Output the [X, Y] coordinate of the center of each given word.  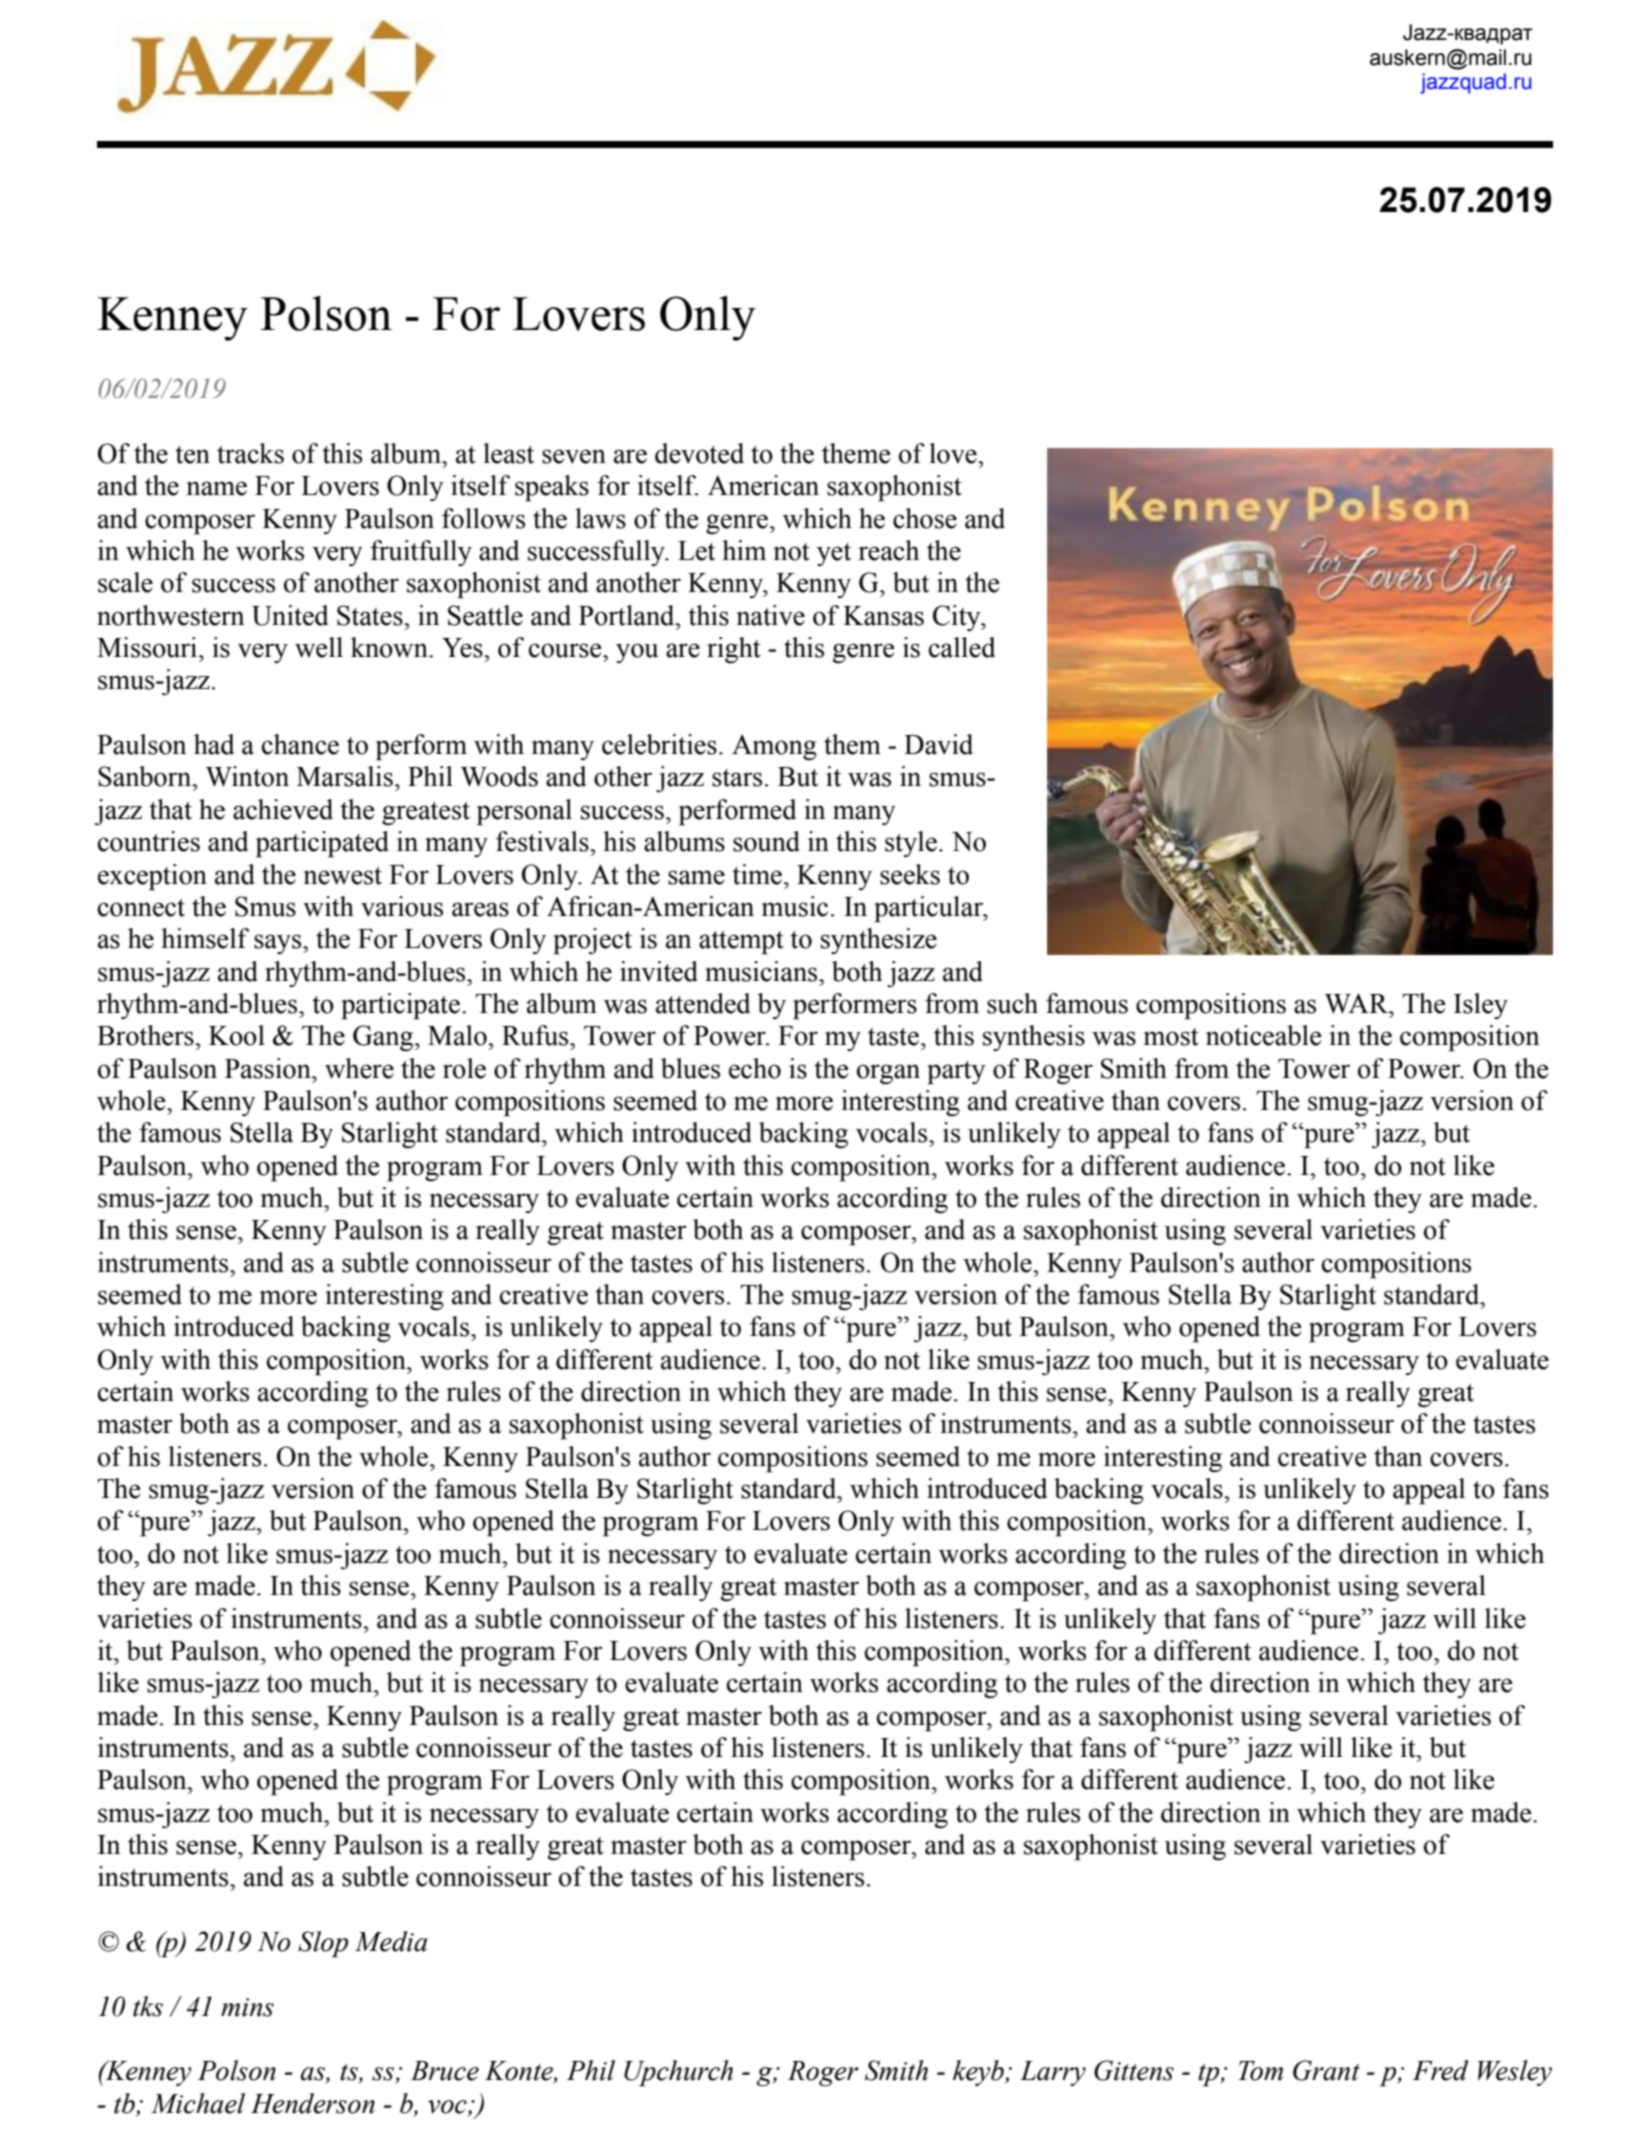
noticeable [1264, 1035]
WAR [1358, 1003]
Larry [1053, 2073]
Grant [1326, 2070]
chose [925, 518]
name [216, 488]
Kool [237, 1035]
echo [755, 1068]
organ [888, 1074]
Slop [323, 1944]
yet [834, 554]
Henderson [313, 2103]
